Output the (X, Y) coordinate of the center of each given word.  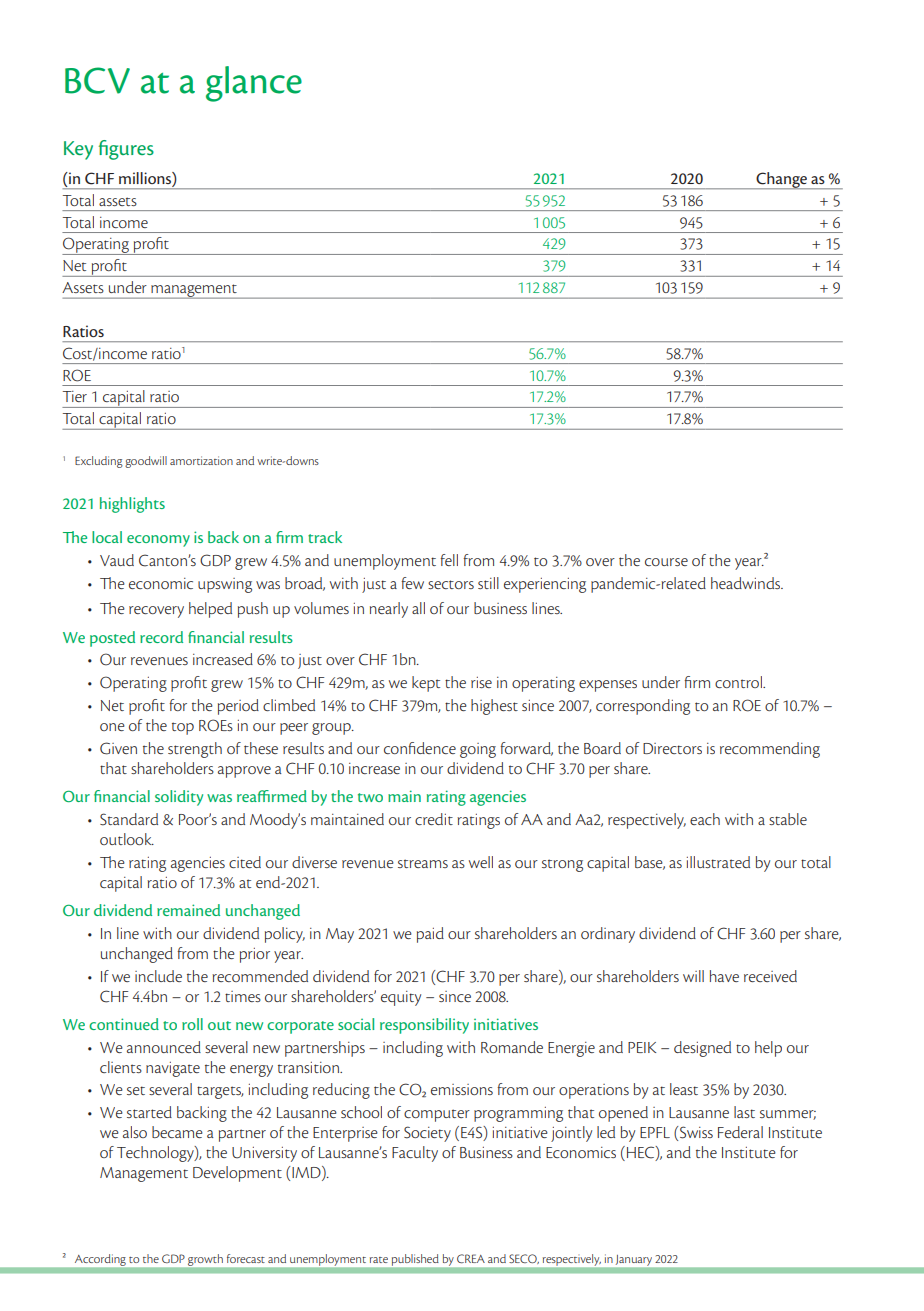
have (724, 976)
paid (430, 935)
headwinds (747, 583)
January (634, 1260)
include (158, 976)
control (739, 682)
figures (126, 150)
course (666, 562)
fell (449, 560)
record (161, 637)
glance (254, 84)
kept (426, 684)
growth (205, 1260)
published (415, 1260)
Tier (75, 396)
